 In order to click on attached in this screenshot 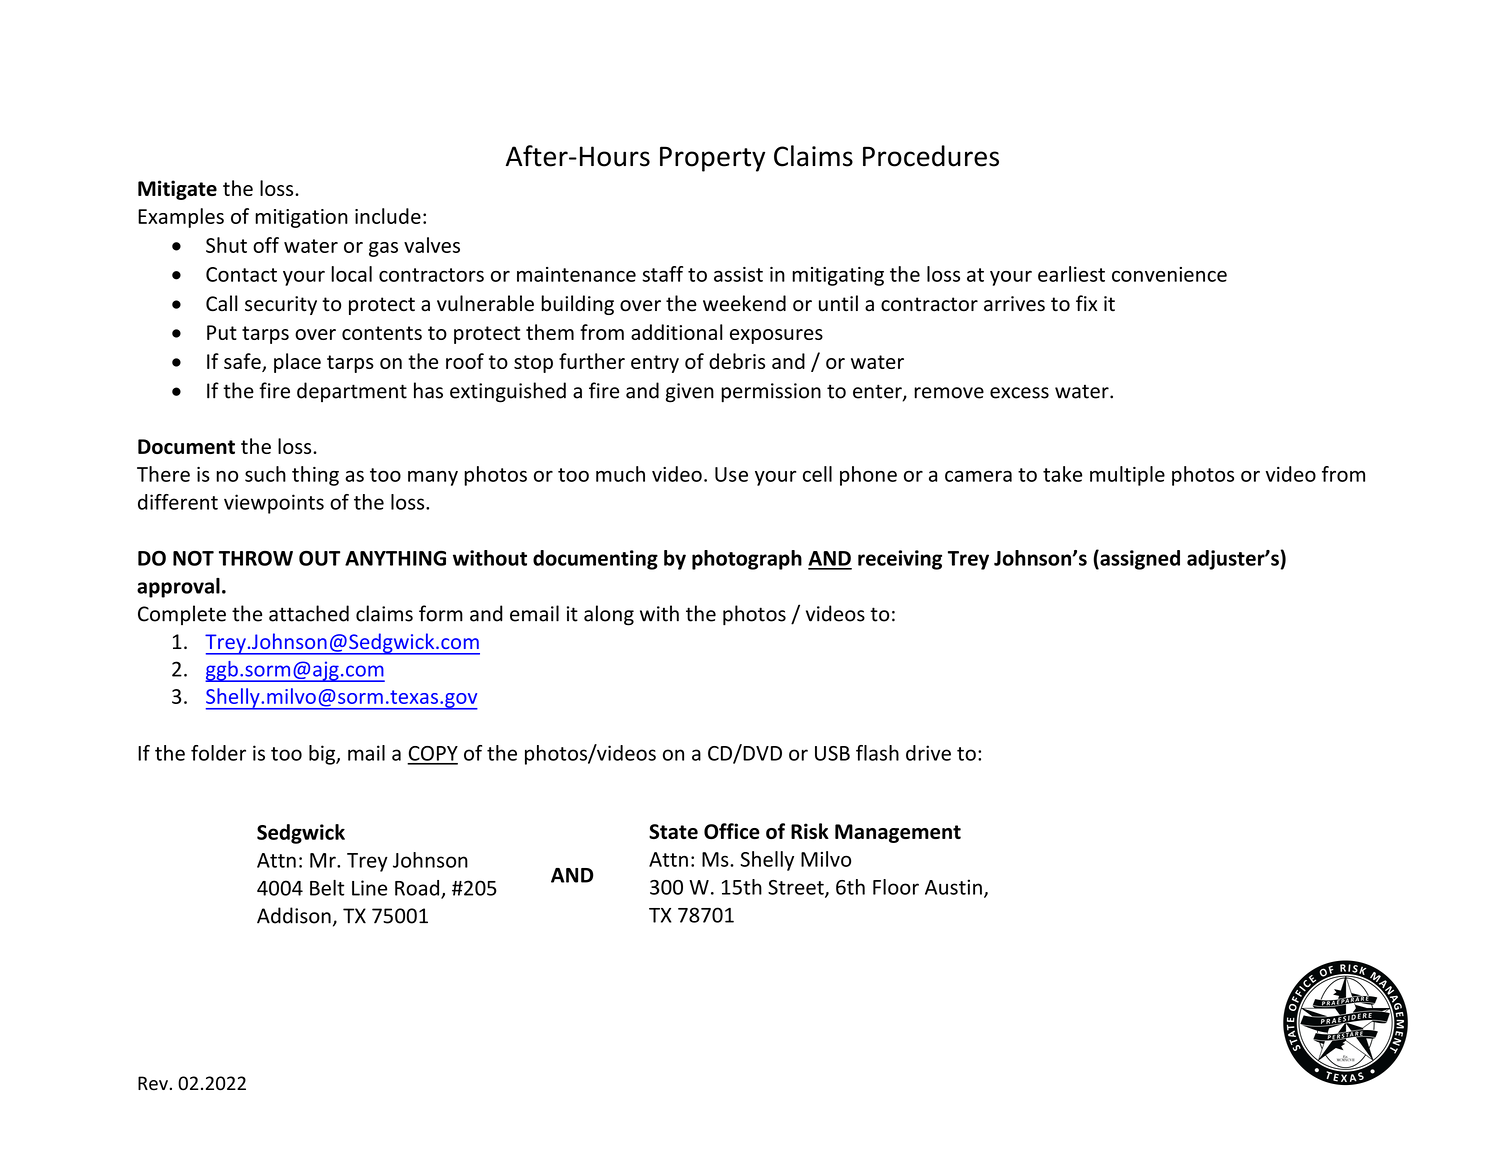, I will do `click(309, 613)`.
